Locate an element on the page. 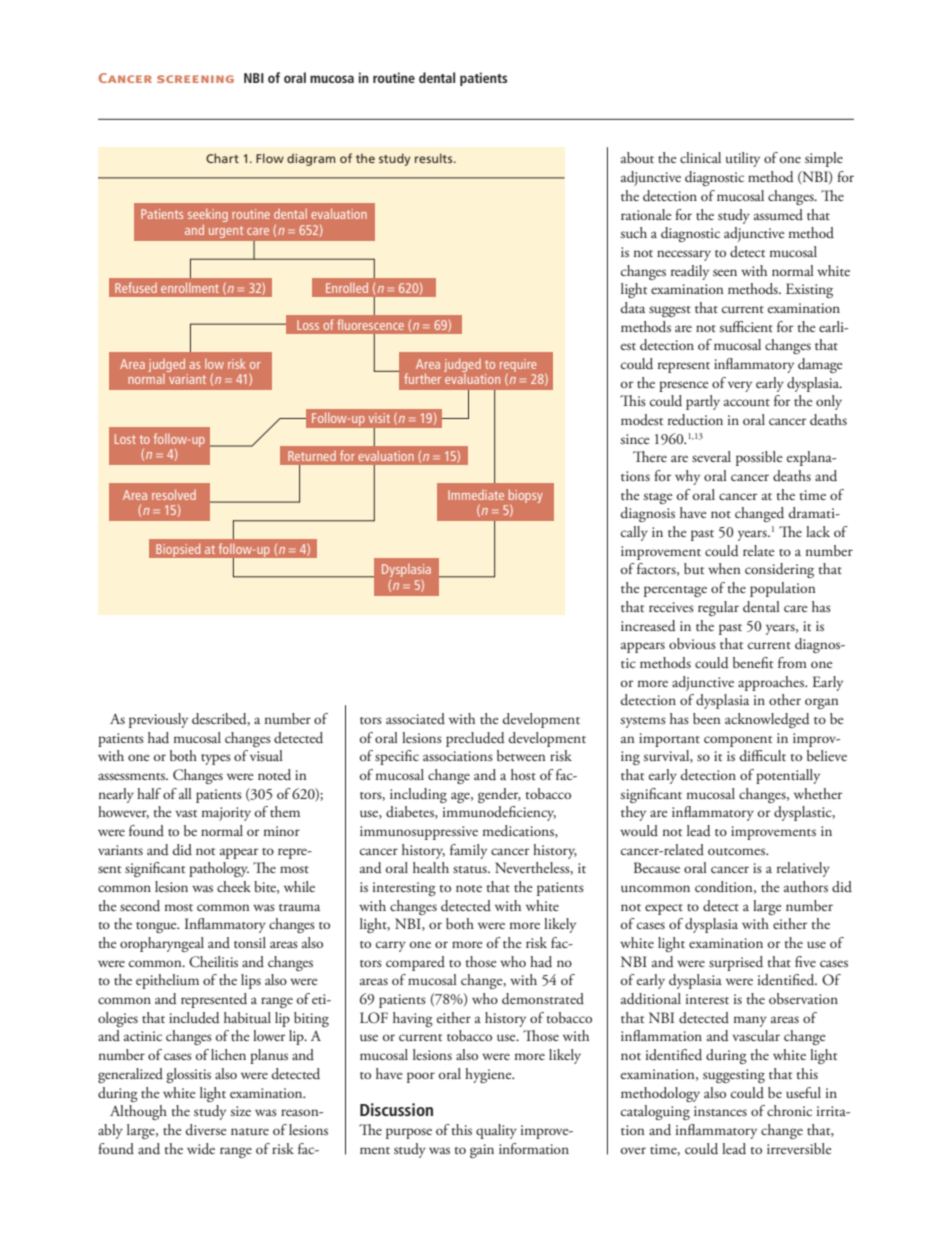 The height and width of the page is (1233, 952). very is located at coordinates (740, 386).
